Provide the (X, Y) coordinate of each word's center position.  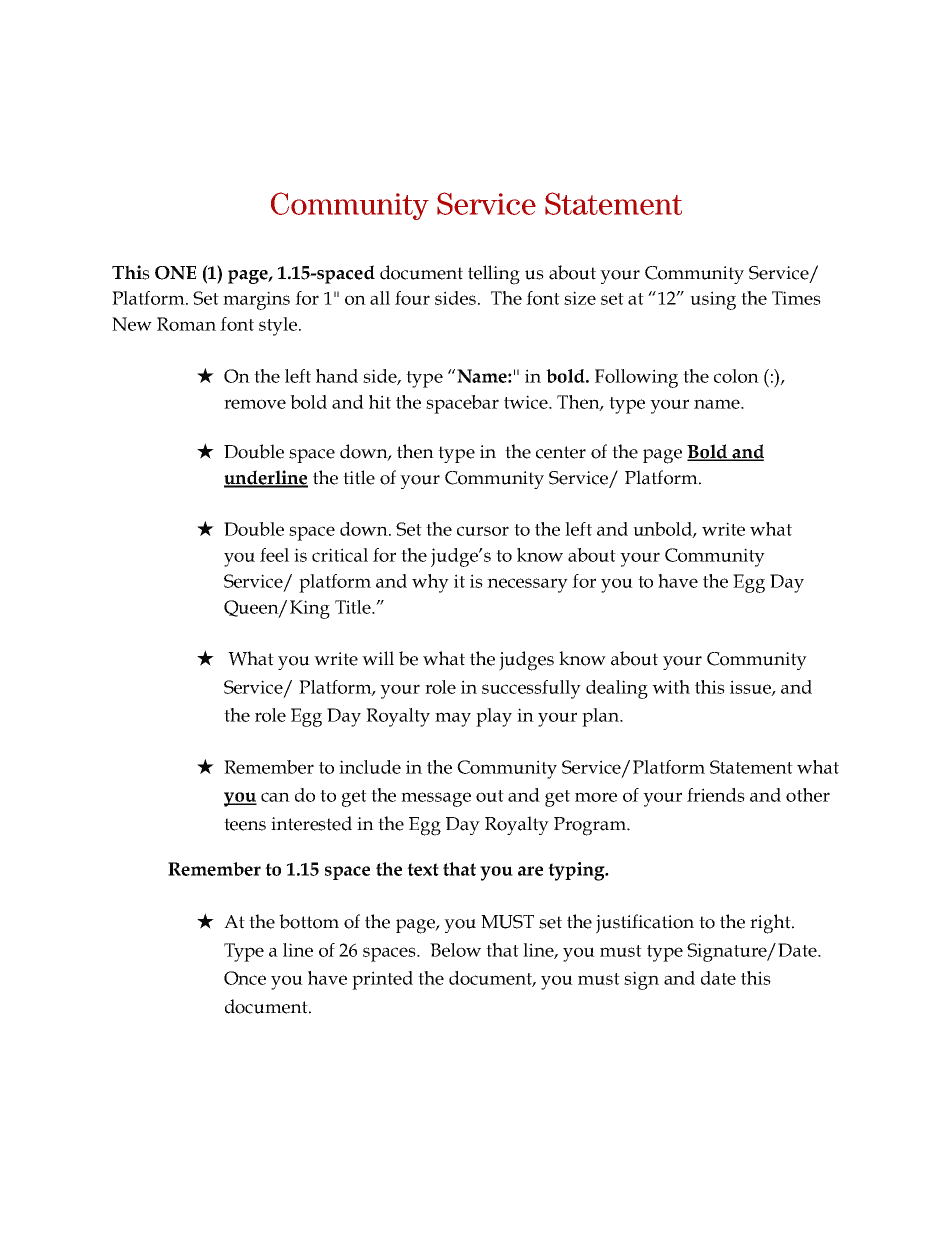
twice (527, 402)
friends (716, 795)
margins (256, 300)
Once (245, 978)
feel (274, 555)
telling (494, 275)
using (713, 300)
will (378, 658)
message (436, 799)
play (494, 717)
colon (736, 376)
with (671, 687)
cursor (483, 531)
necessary (527, 585)
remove (255, 404)
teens (245, 824)
